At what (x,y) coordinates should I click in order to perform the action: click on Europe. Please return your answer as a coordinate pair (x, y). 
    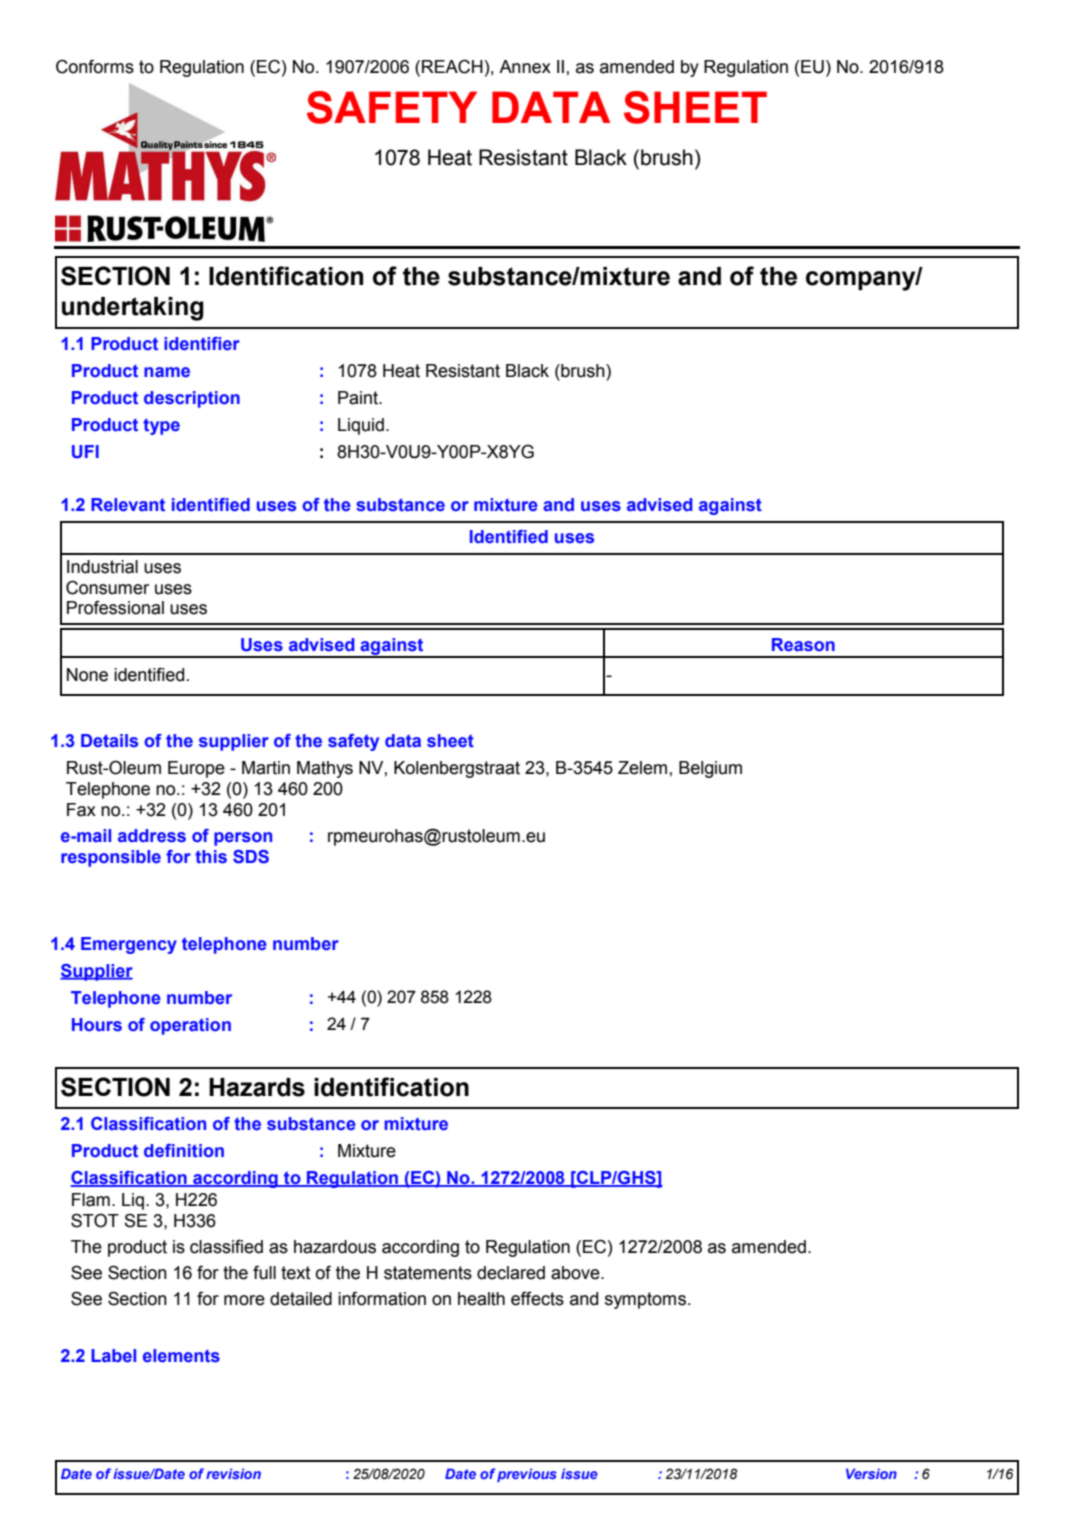
    Looking at the image, I should click on (196, 769).
